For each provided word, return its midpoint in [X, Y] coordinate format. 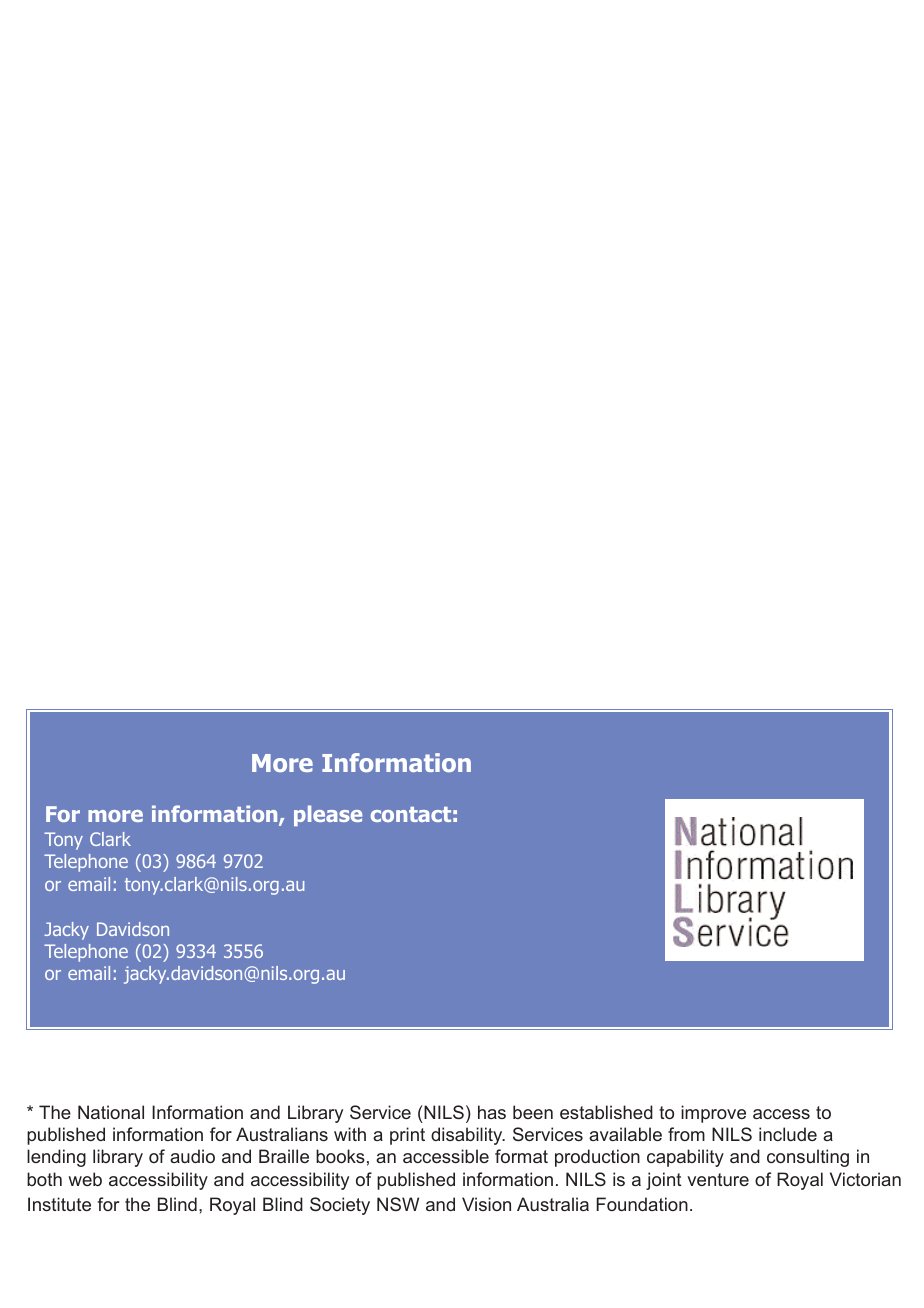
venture [718, 1179]
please [328, 815]
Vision [486, 1204]
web [85, 1179]
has [492, 1112]
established [606, 1112]
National [111, 1112]
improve [713, 1114]
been [533, 1112]
